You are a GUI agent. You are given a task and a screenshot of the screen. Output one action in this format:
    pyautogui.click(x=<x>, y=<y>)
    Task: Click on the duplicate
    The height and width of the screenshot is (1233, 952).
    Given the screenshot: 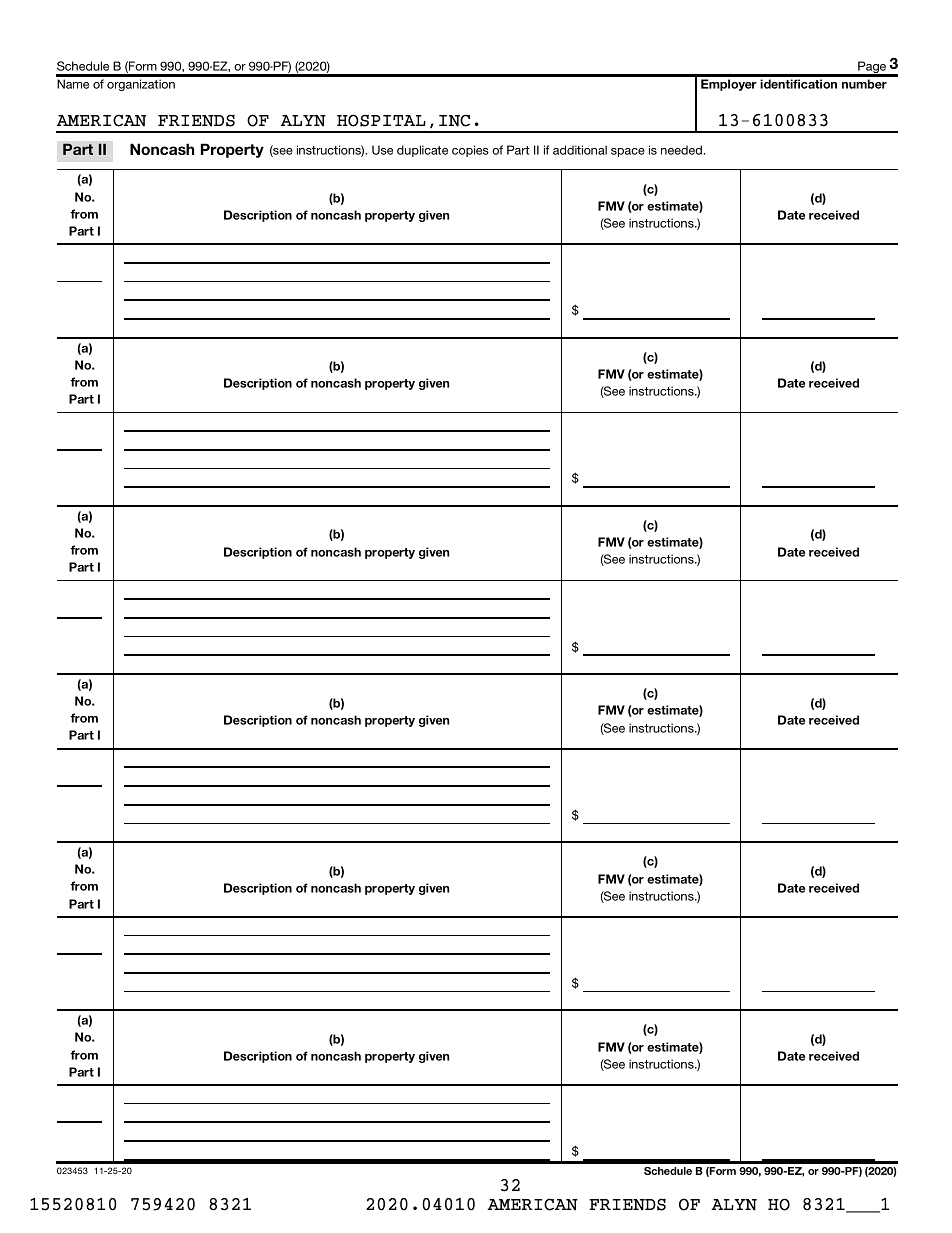 What is the action you would take?
    pyautogui.click(x=422, y=151)
